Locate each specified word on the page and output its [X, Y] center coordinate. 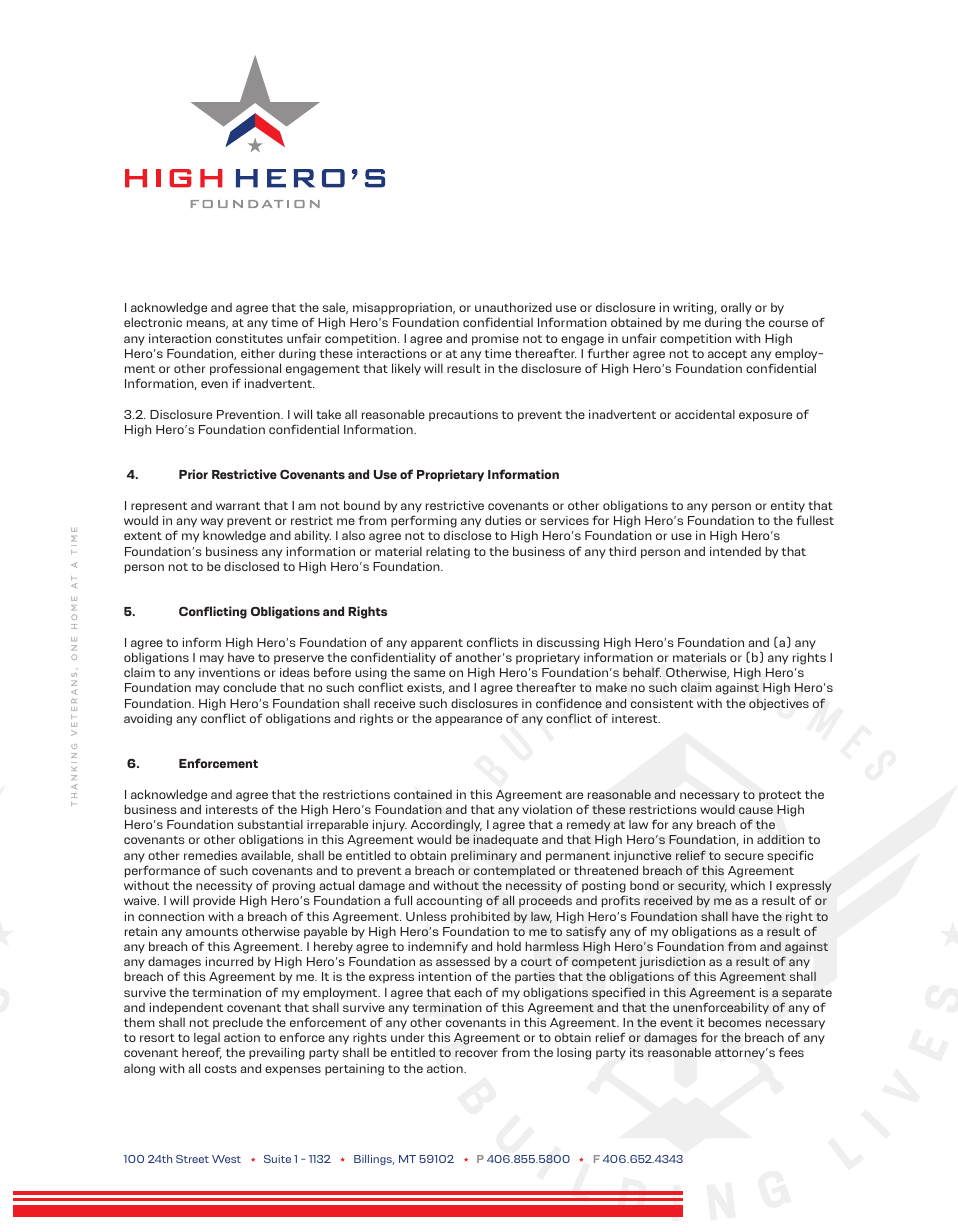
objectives [779, 704]
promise [495, 340]
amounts [212, 932]
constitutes [249, 338]
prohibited [480, 917]
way [212, 523]
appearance [468, 721]
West [226, 1159]
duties [503, 520]
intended [735, 551]
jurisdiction [672, 963]
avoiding [148, 720]
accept [727, 355]
